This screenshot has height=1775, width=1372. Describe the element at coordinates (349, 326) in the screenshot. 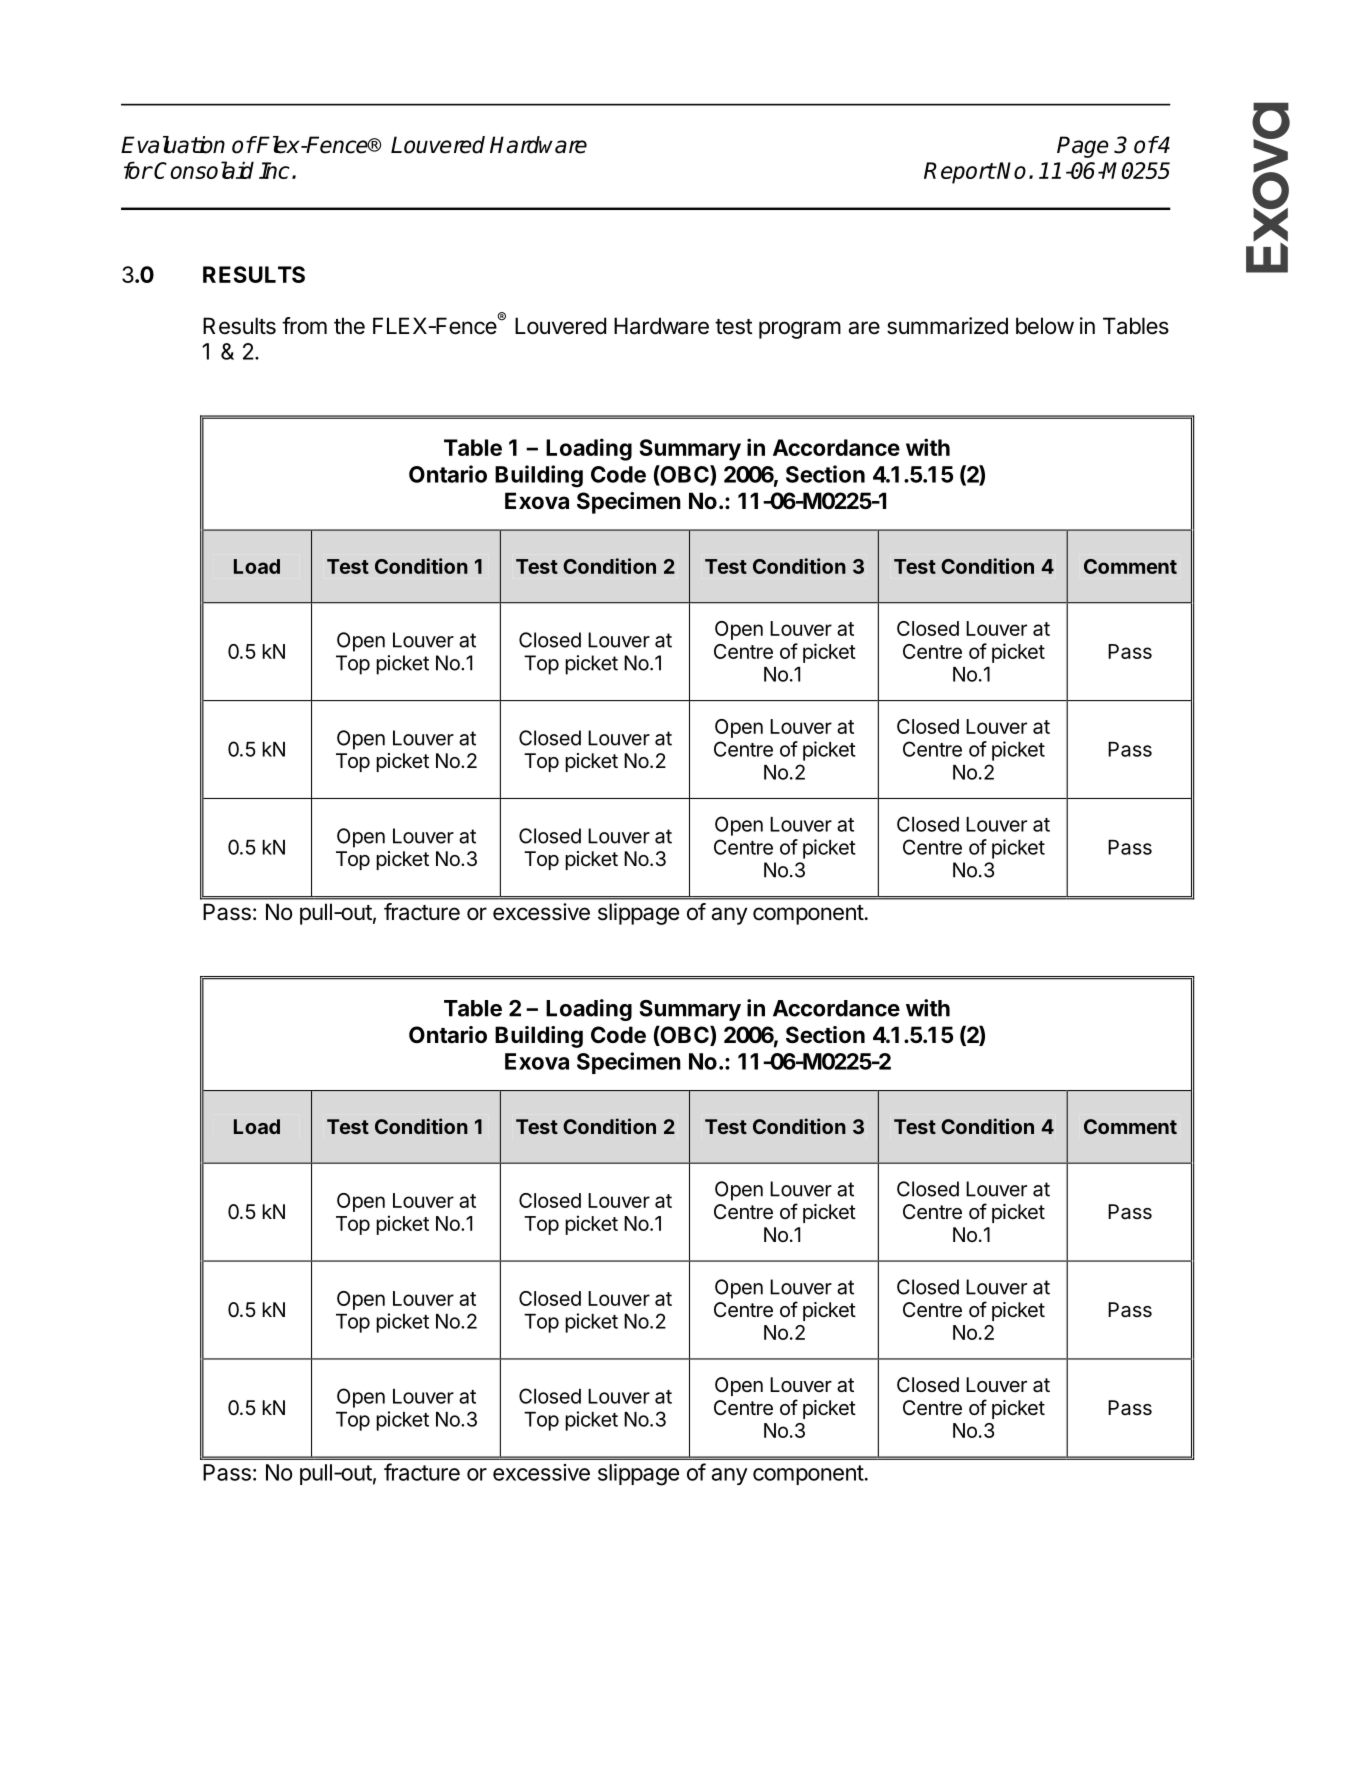

I see `the` at that location.
